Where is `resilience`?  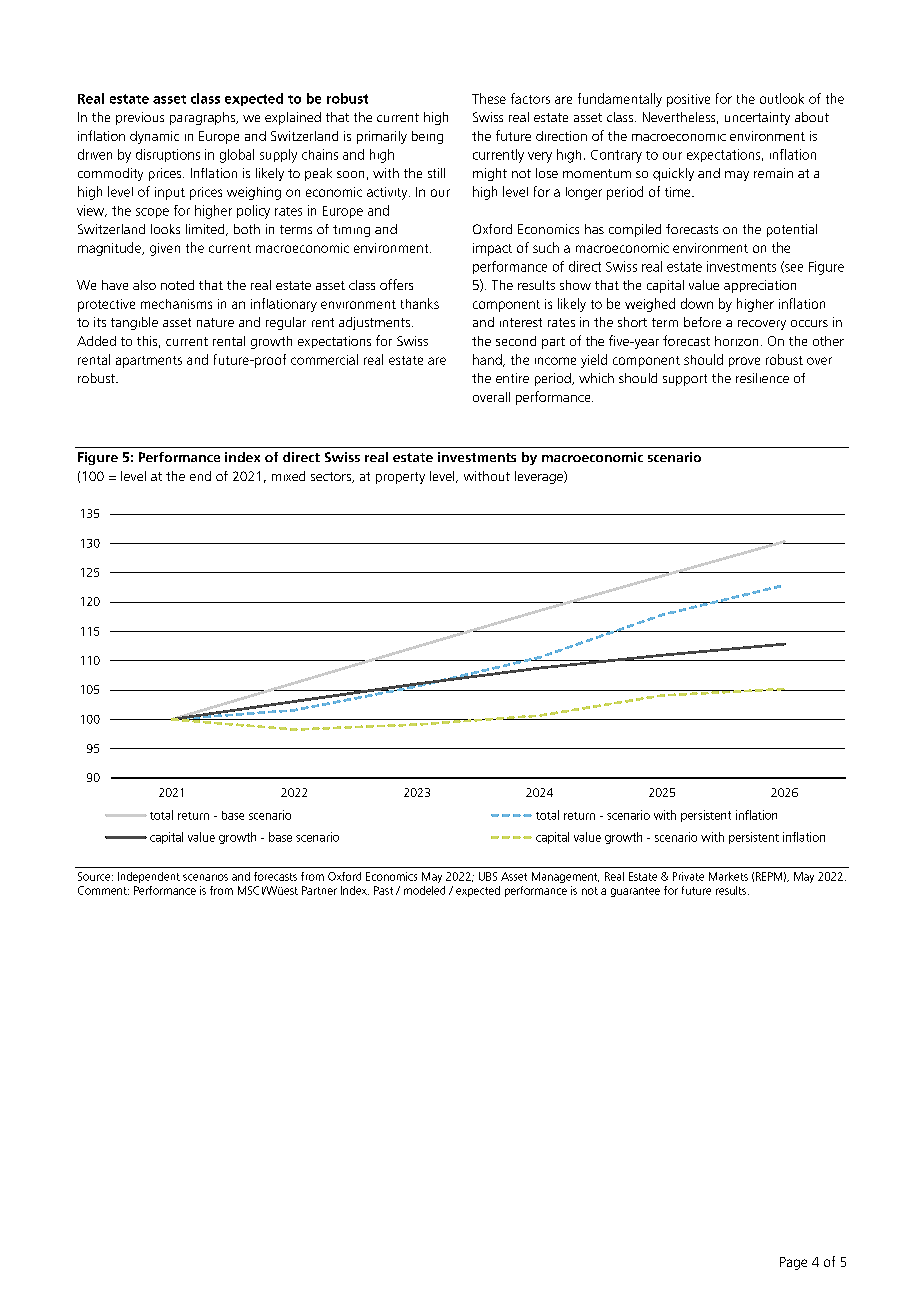 resilience is located at coordinates (762, 378).
